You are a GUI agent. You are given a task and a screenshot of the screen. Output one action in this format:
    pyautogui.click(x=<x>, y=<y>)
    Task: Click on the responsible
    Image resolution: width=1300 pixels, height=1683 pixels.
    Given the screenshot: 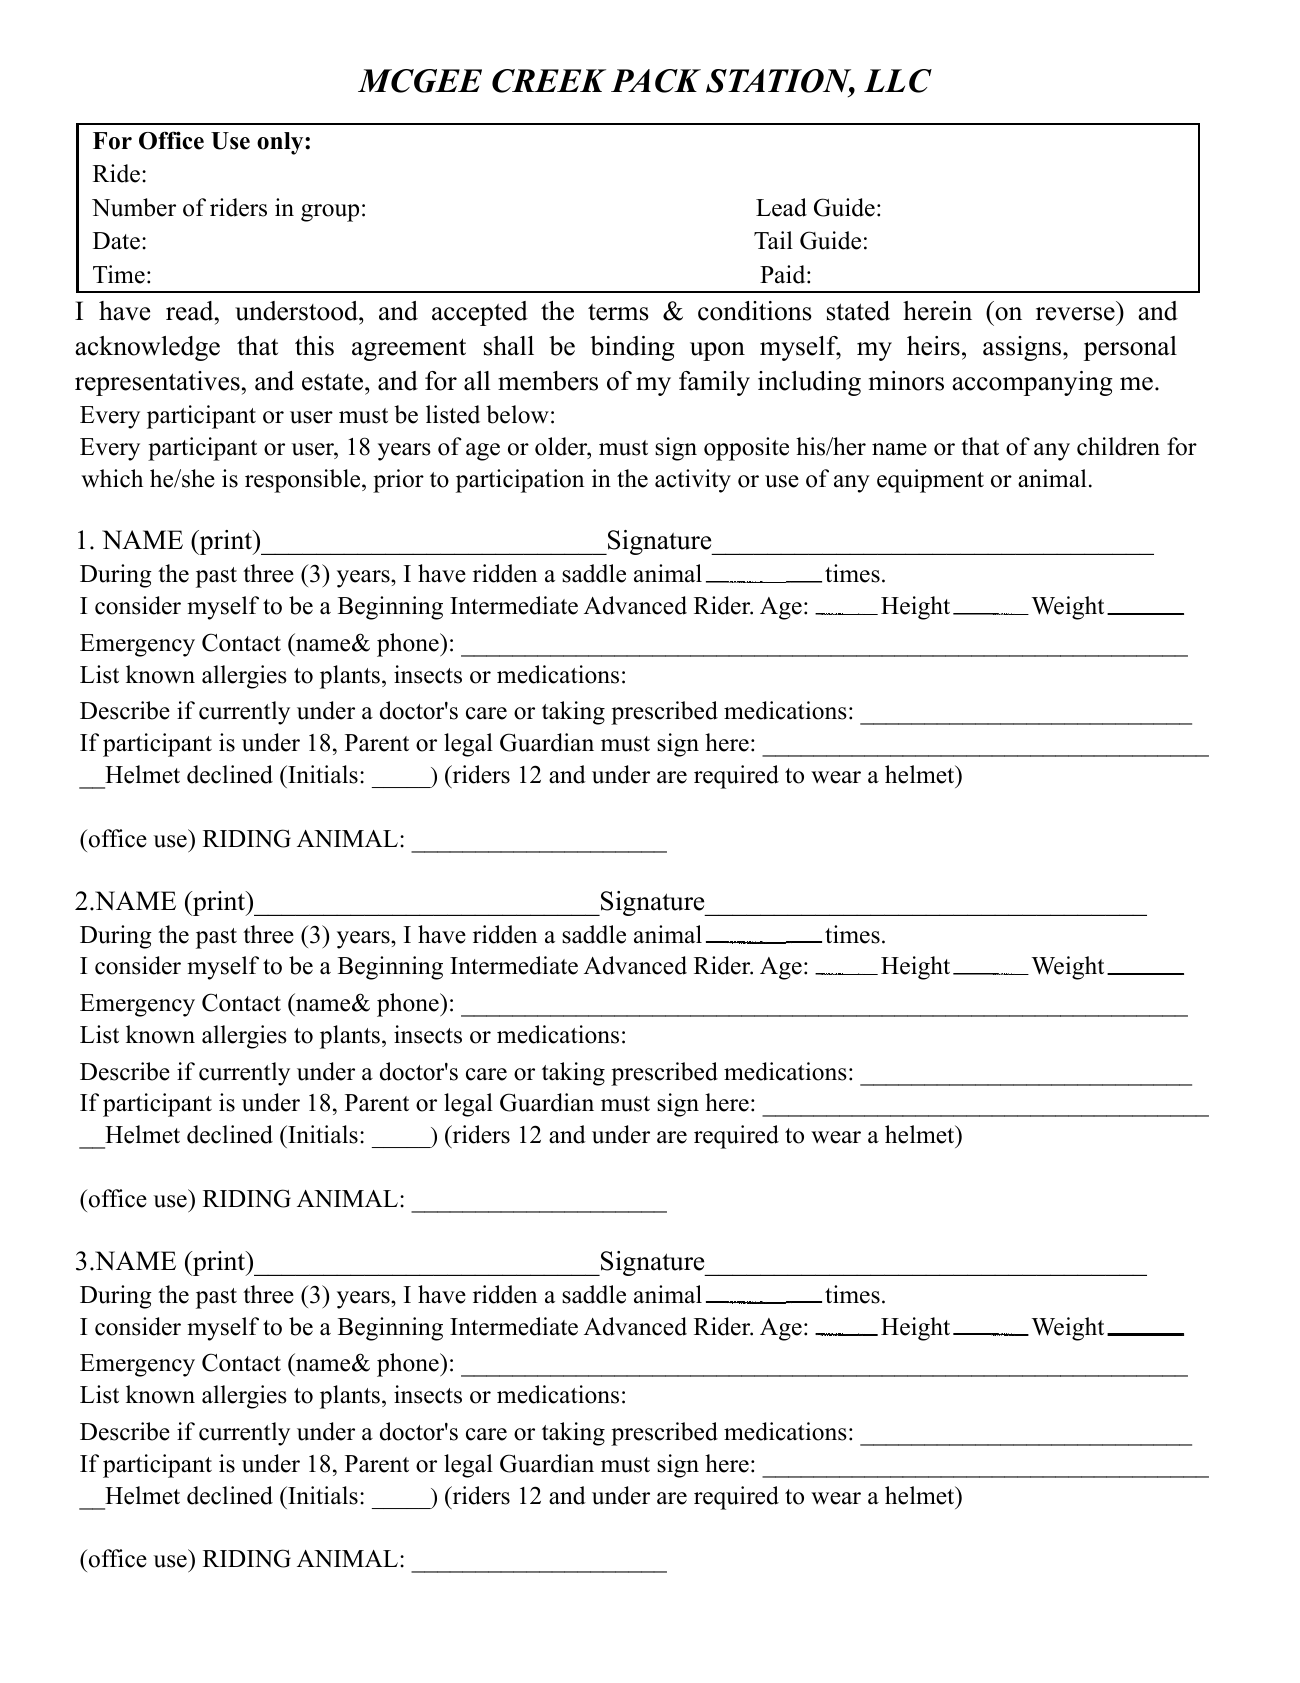 What is the action you would take?
    pyautogui.click(x=302, y=481)
